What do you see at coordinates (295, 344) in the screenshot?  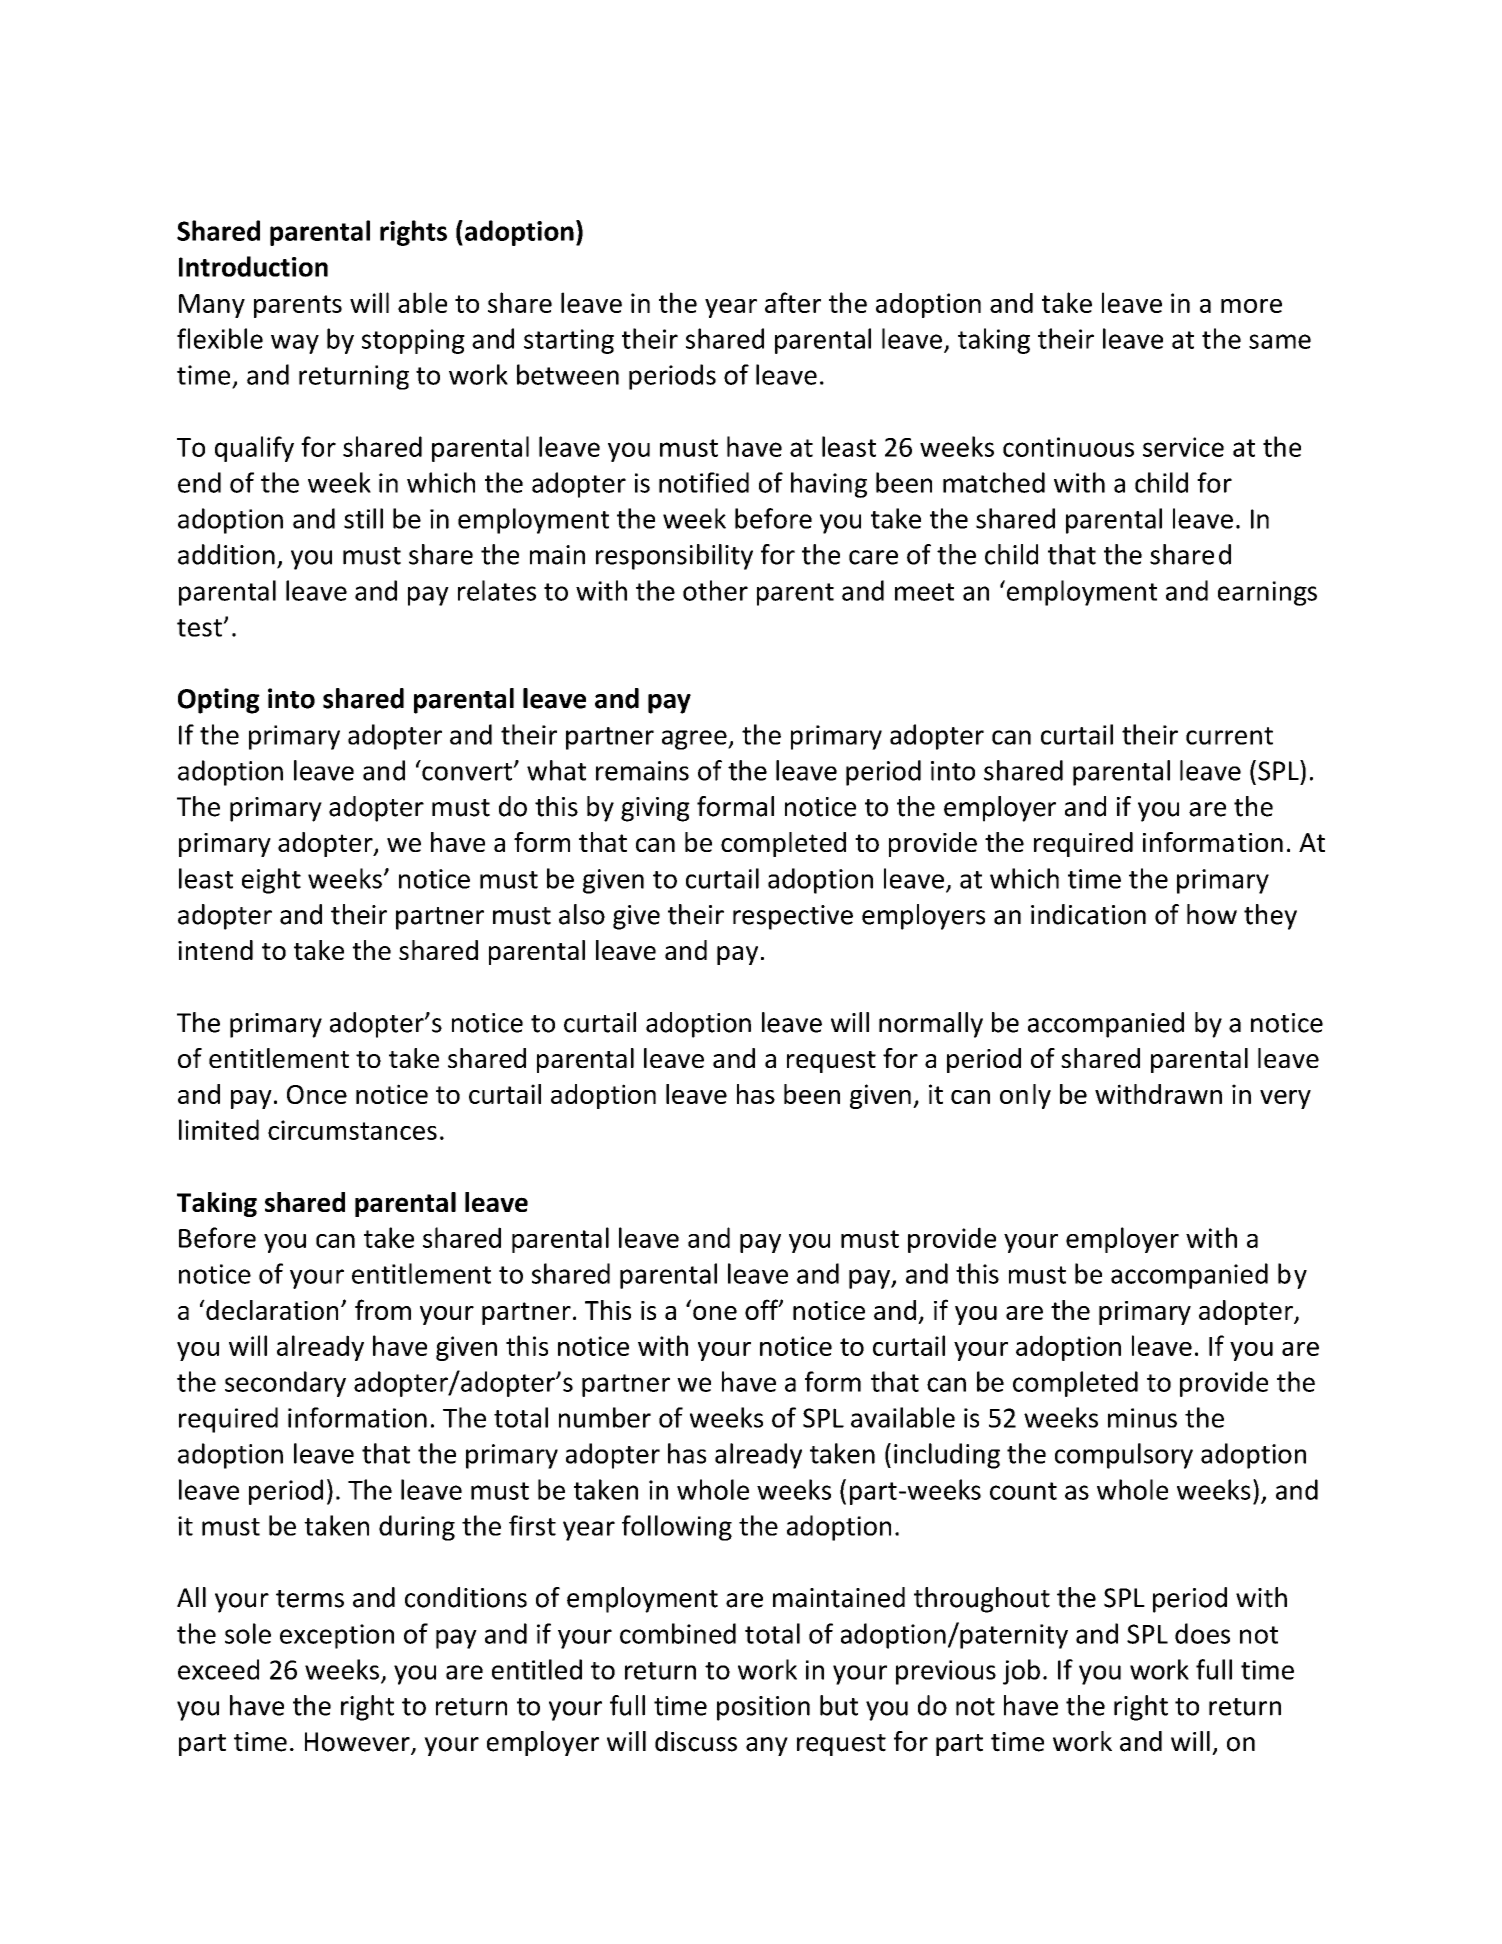 I see `way` at bounding box center [295, 344].
